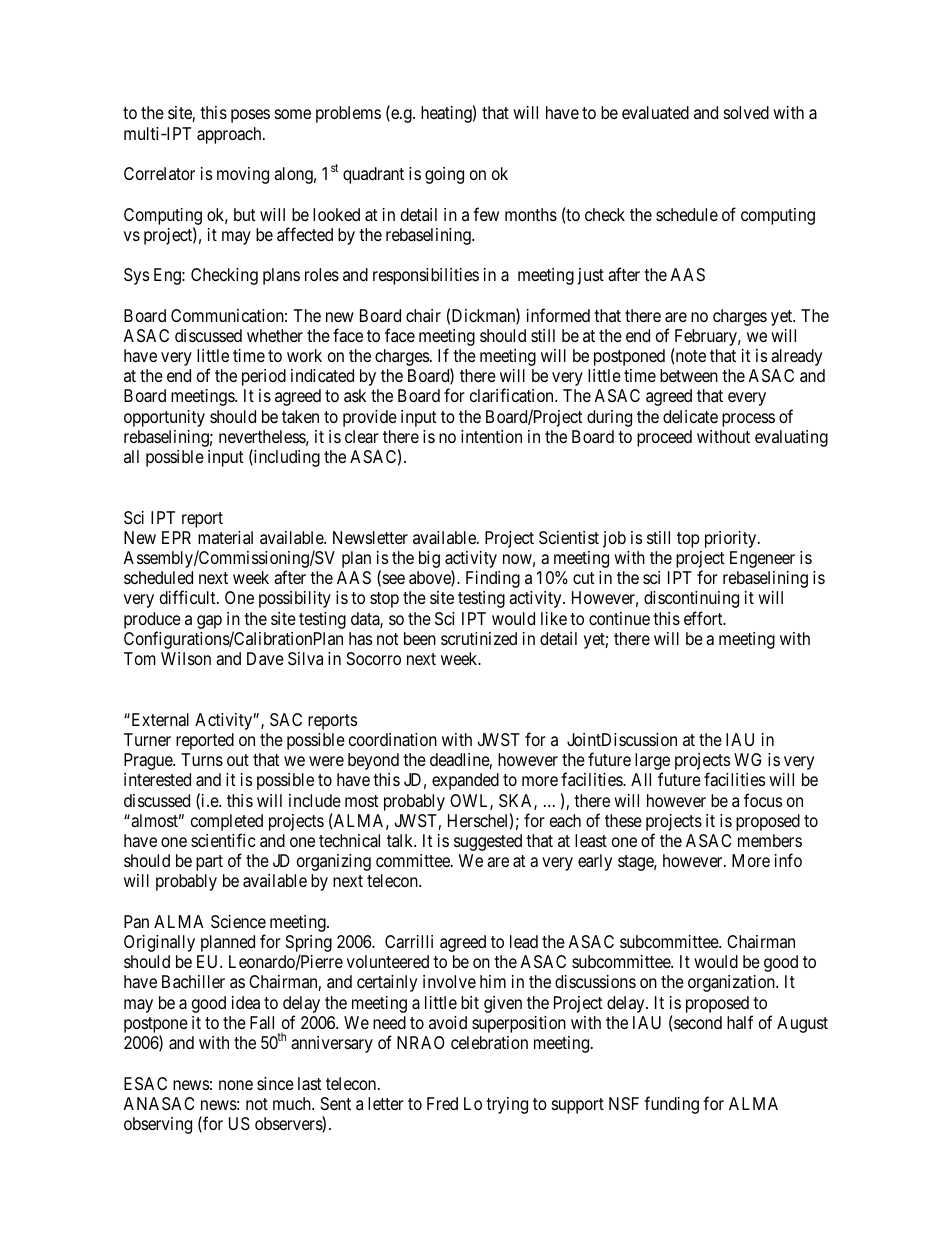  What do you see at coordinates (746, 112) in the image?
I see `solved` at bounding box center [746, 112].
